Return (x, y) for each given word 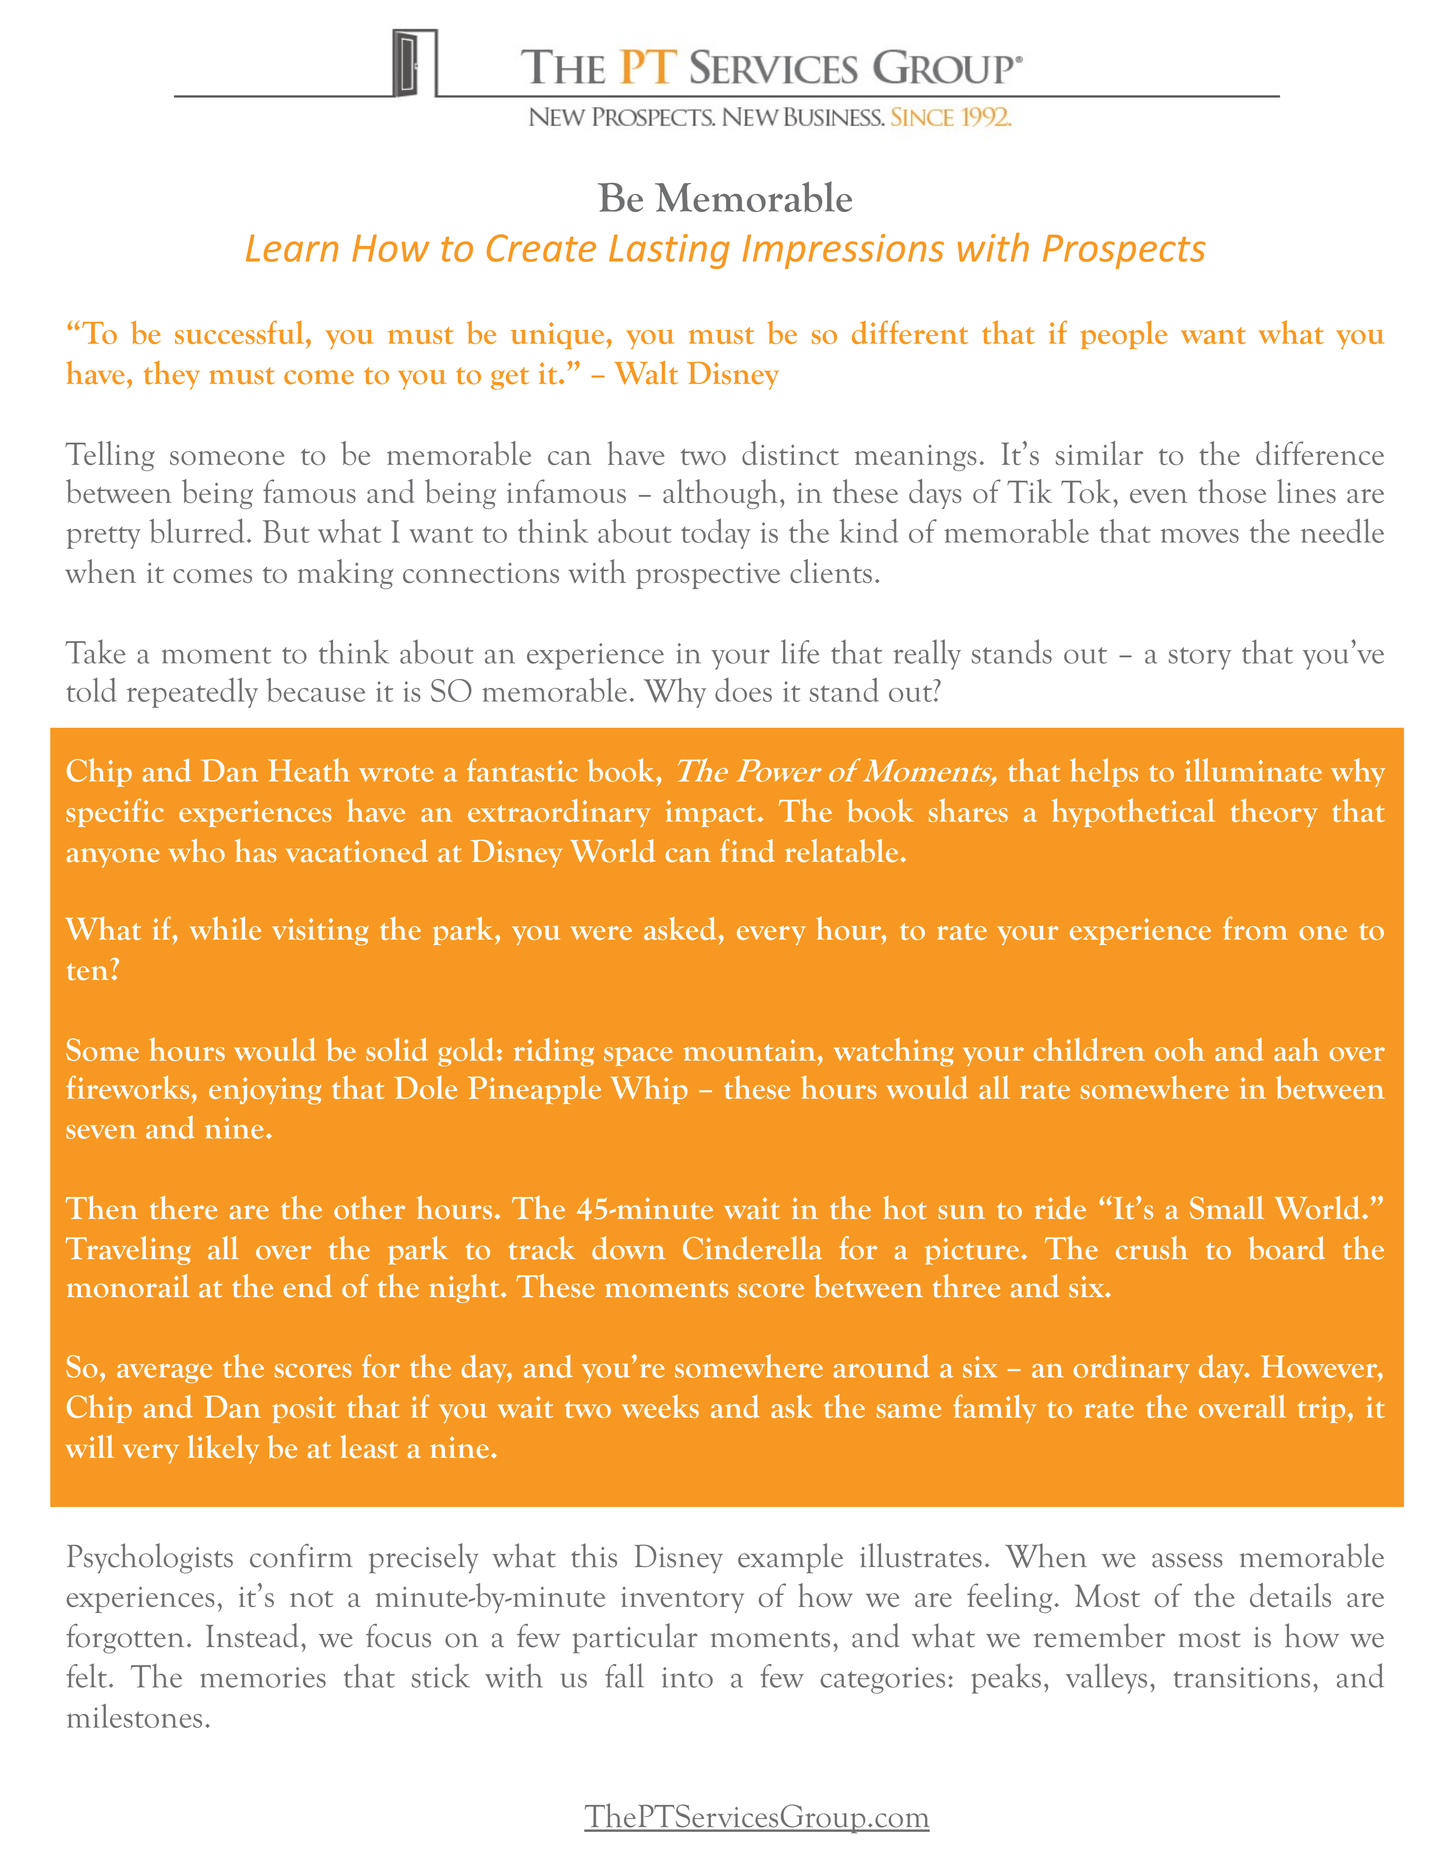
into (687, 1677)
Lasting (669, 251)
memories (263, 1677)
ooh (1180, 1049)
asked (681, 928)
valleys (1106, 1678)
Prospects (1124, 252)
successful (241, 332)
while (225, 928)
